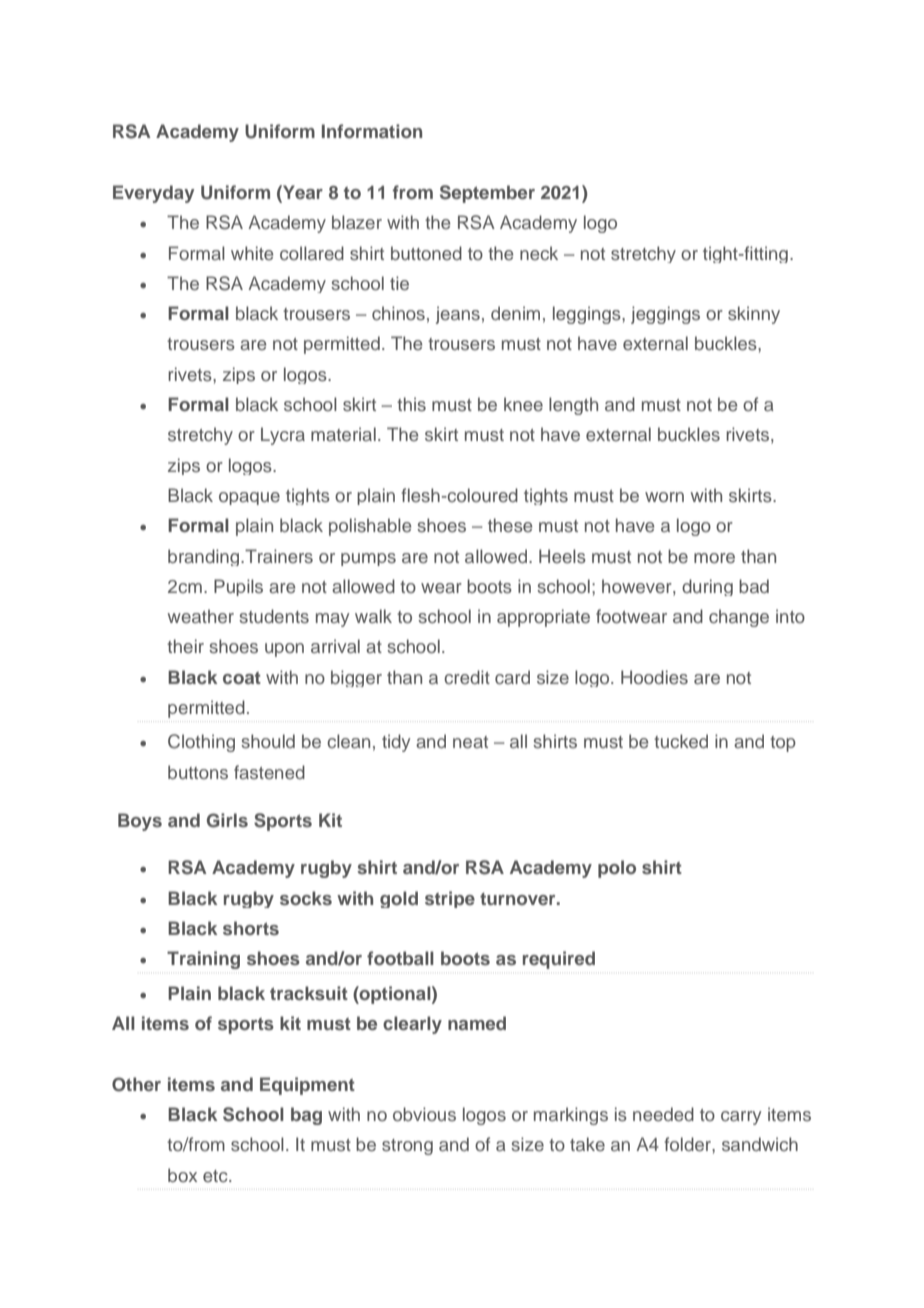  What do you see at coordinates (487, 194) in the image?
I see `September` at bounding box center [487, 194].
